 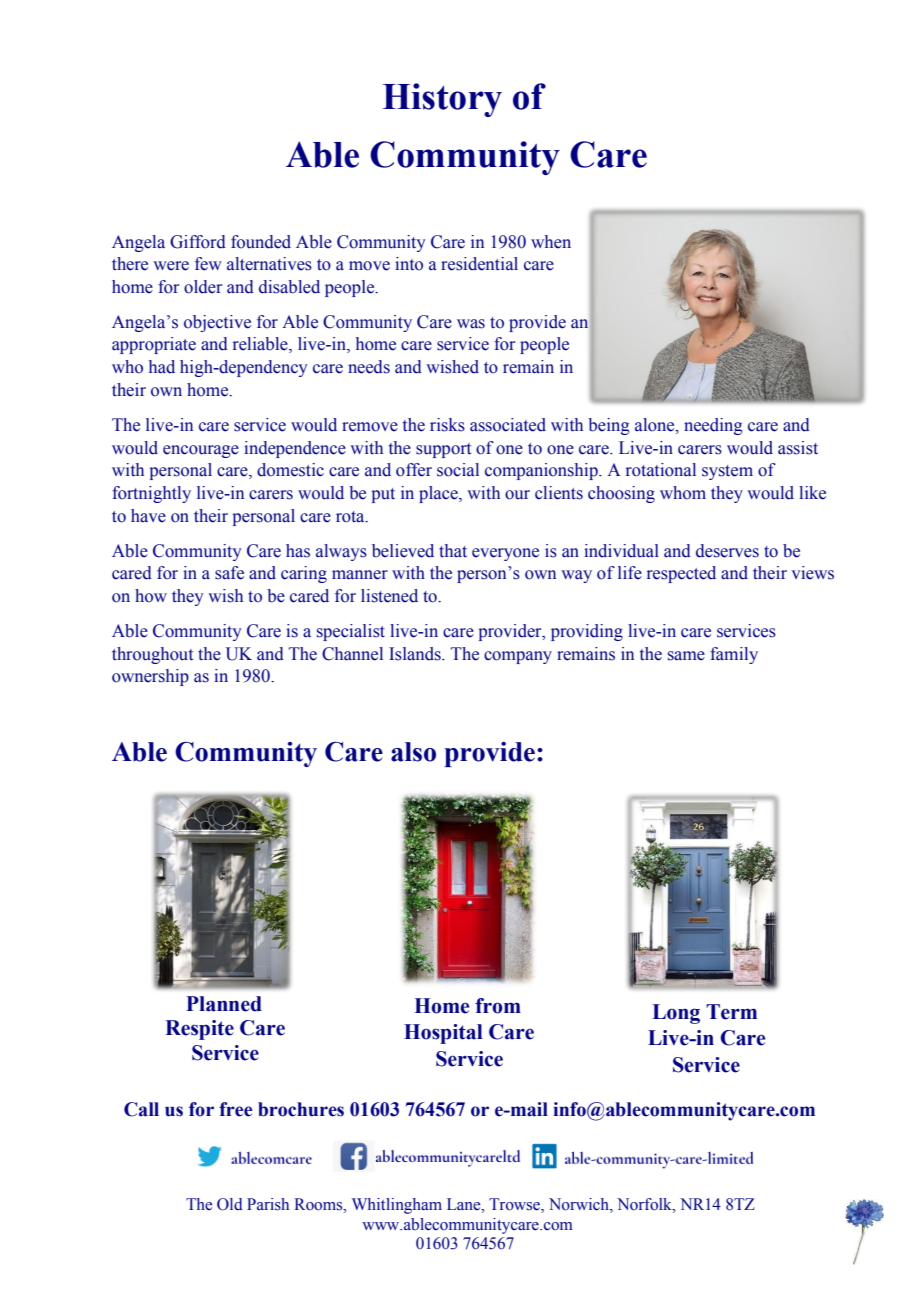 I want to click on Planned, so click(x=224, y=1004).
